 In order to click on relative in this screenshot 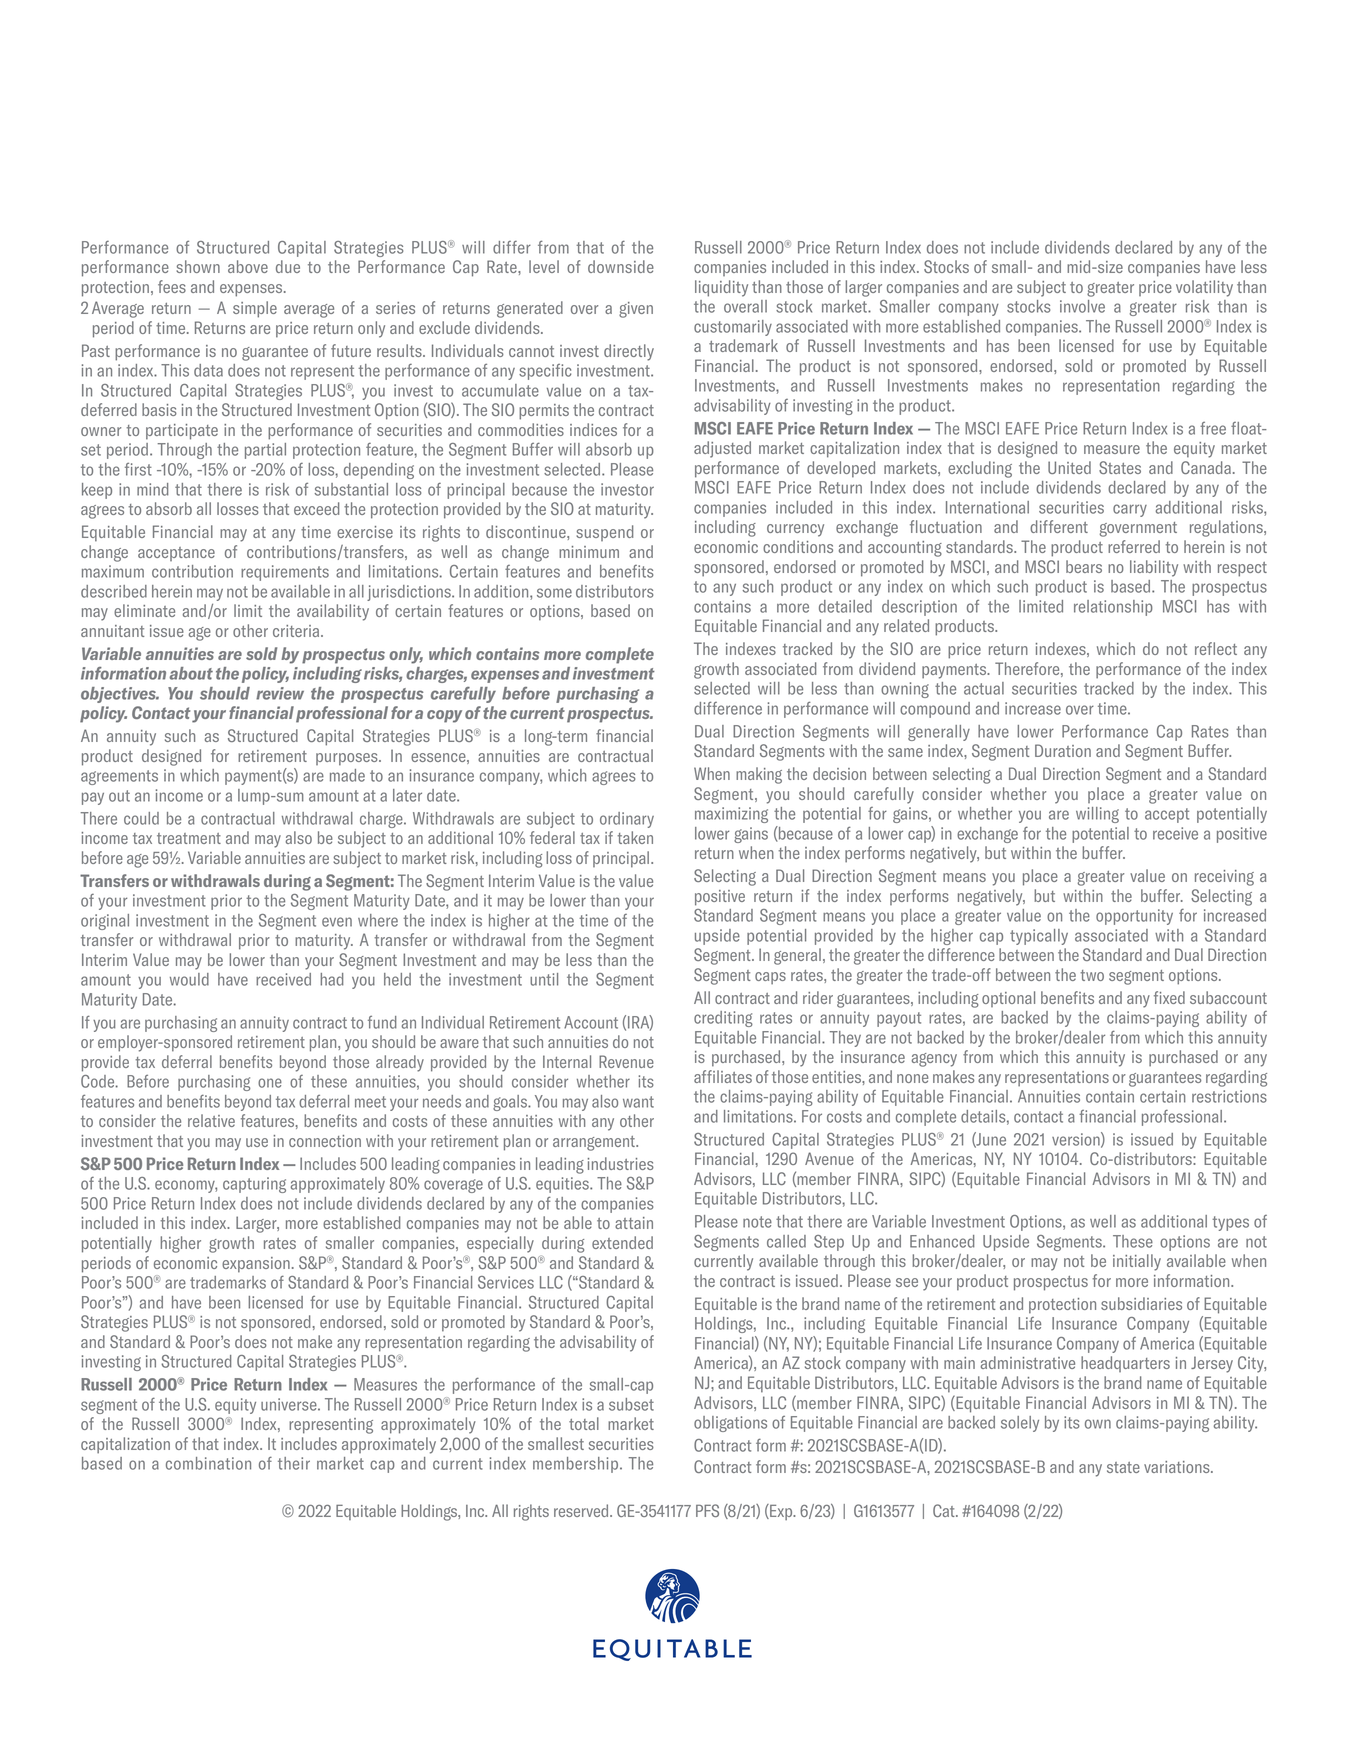, I will do `click(211, 1120)`.
